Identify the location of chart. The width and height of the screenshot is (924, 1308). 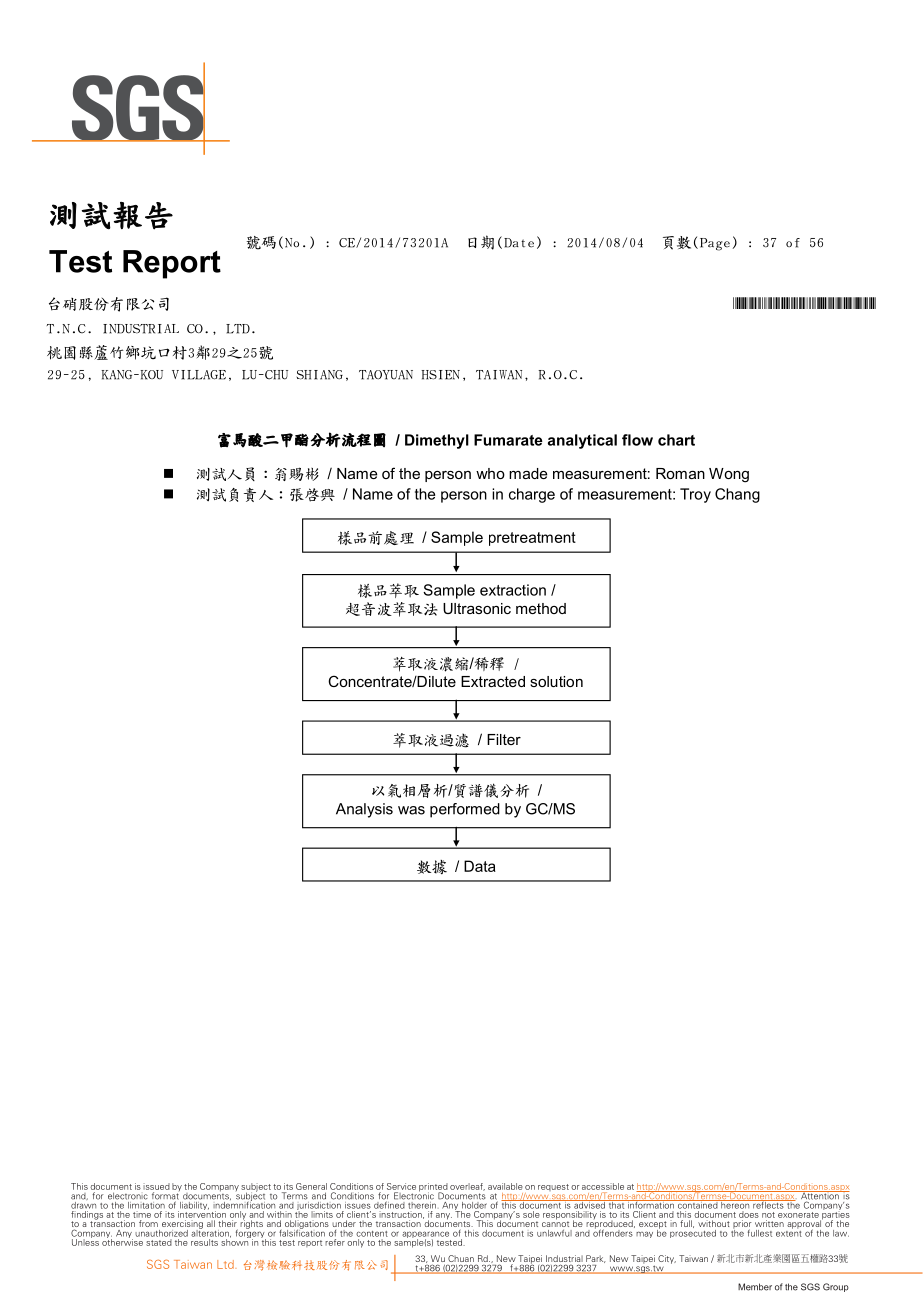
(676, 440).
